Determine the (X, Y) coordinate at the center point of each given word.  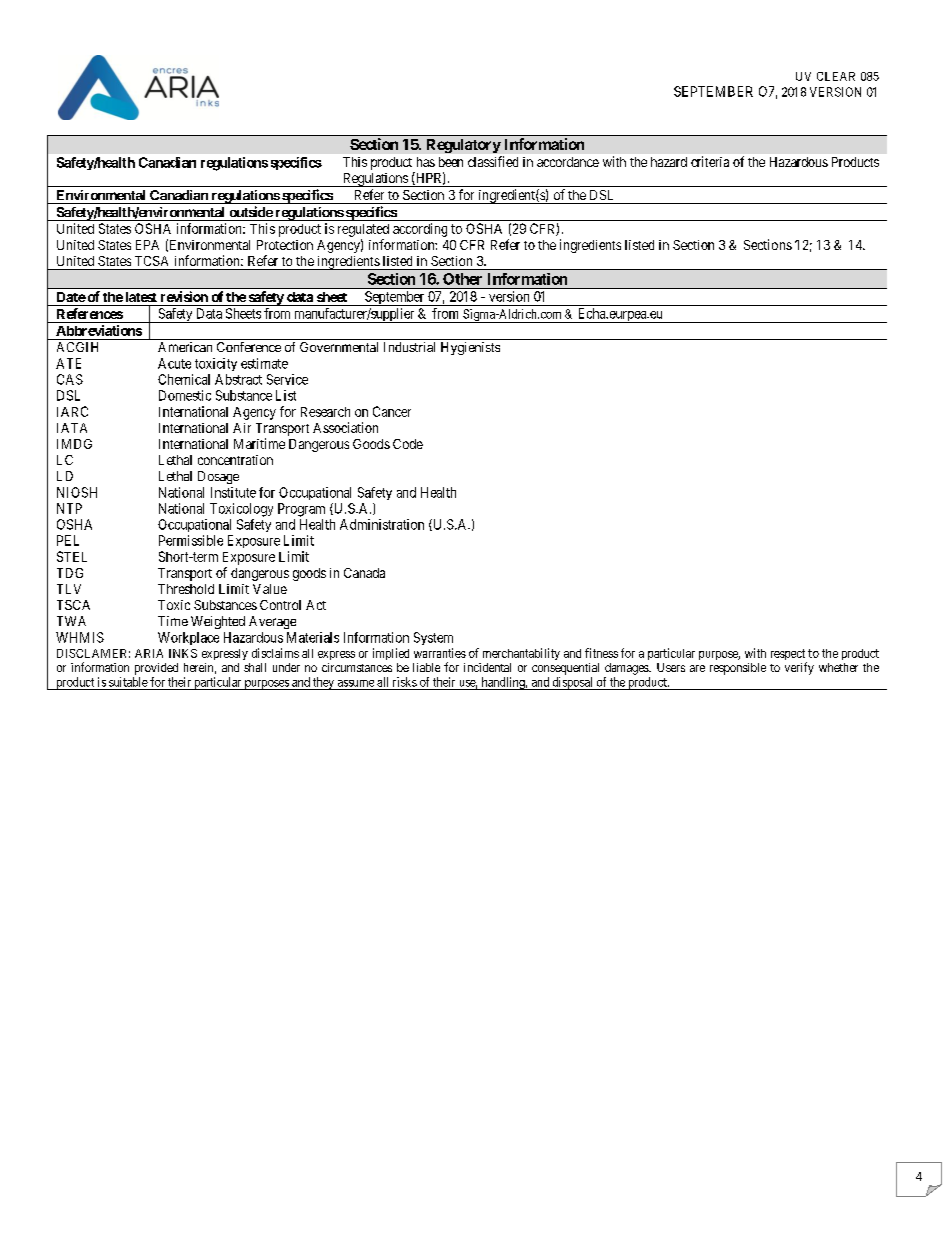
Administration (382, 524)
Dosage (218, 477)
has (426, 162)
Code (408, 444)
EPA (147, 245)
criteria (710, 161)
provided (156, 669)
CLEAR (836, 76)
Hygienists (470, 348)
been (451, 162)
